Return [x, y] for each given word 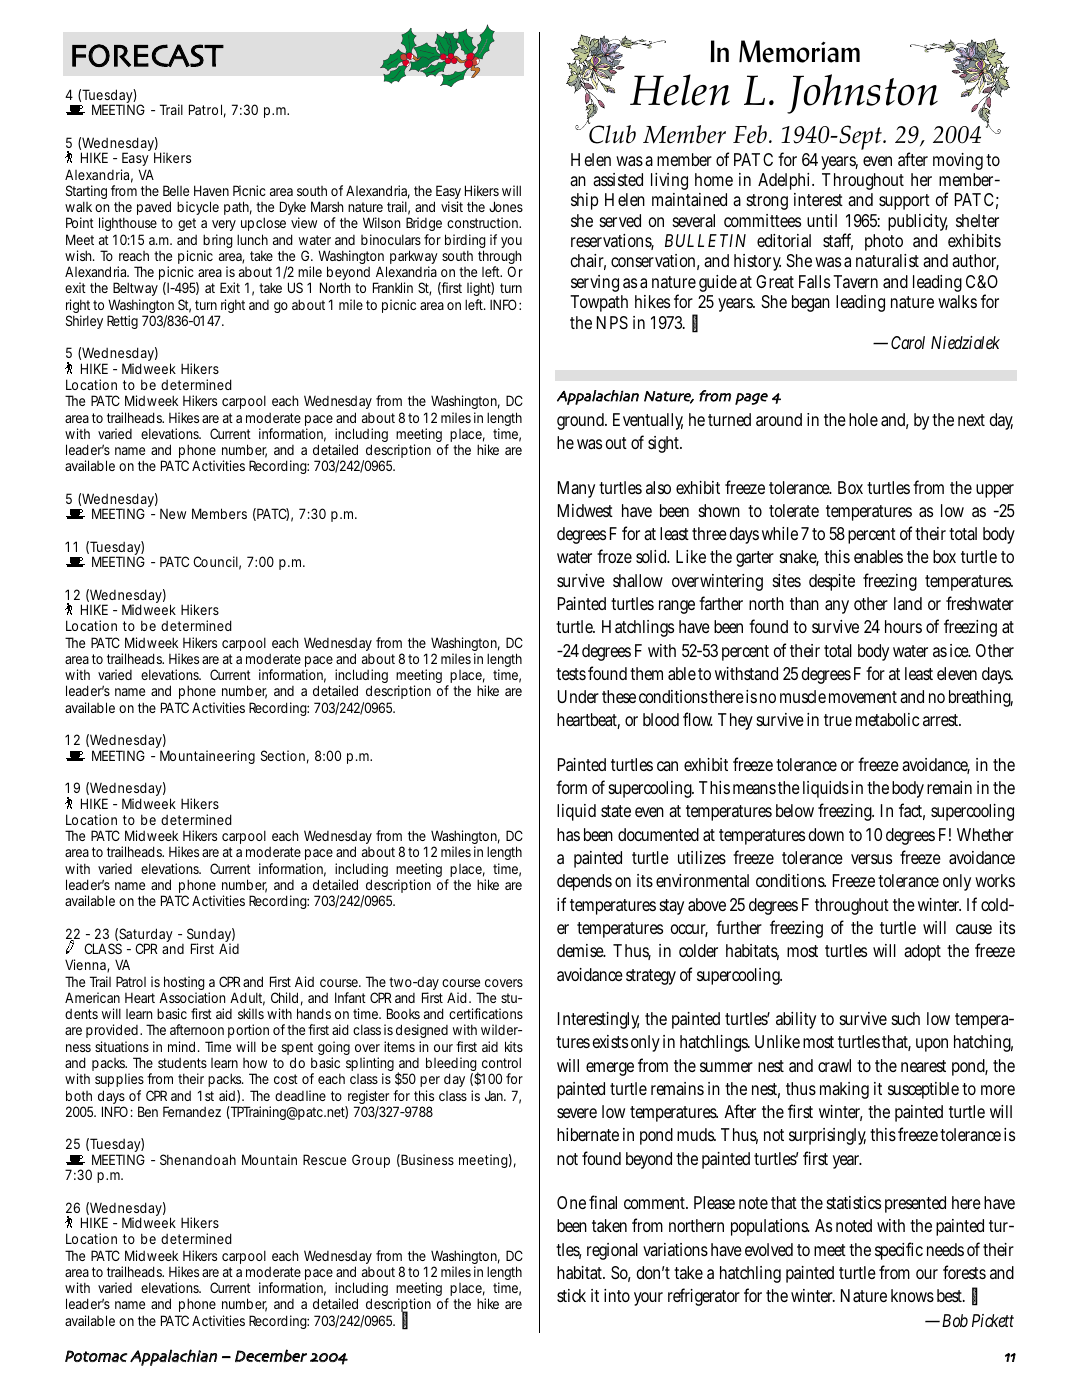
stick [571, 1295]
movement [863, 697]
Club [612, 133]
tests [571, 674]
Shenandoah [198, 1159]
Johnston [862, 94]
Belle [176, 190]
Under [578, 696]
